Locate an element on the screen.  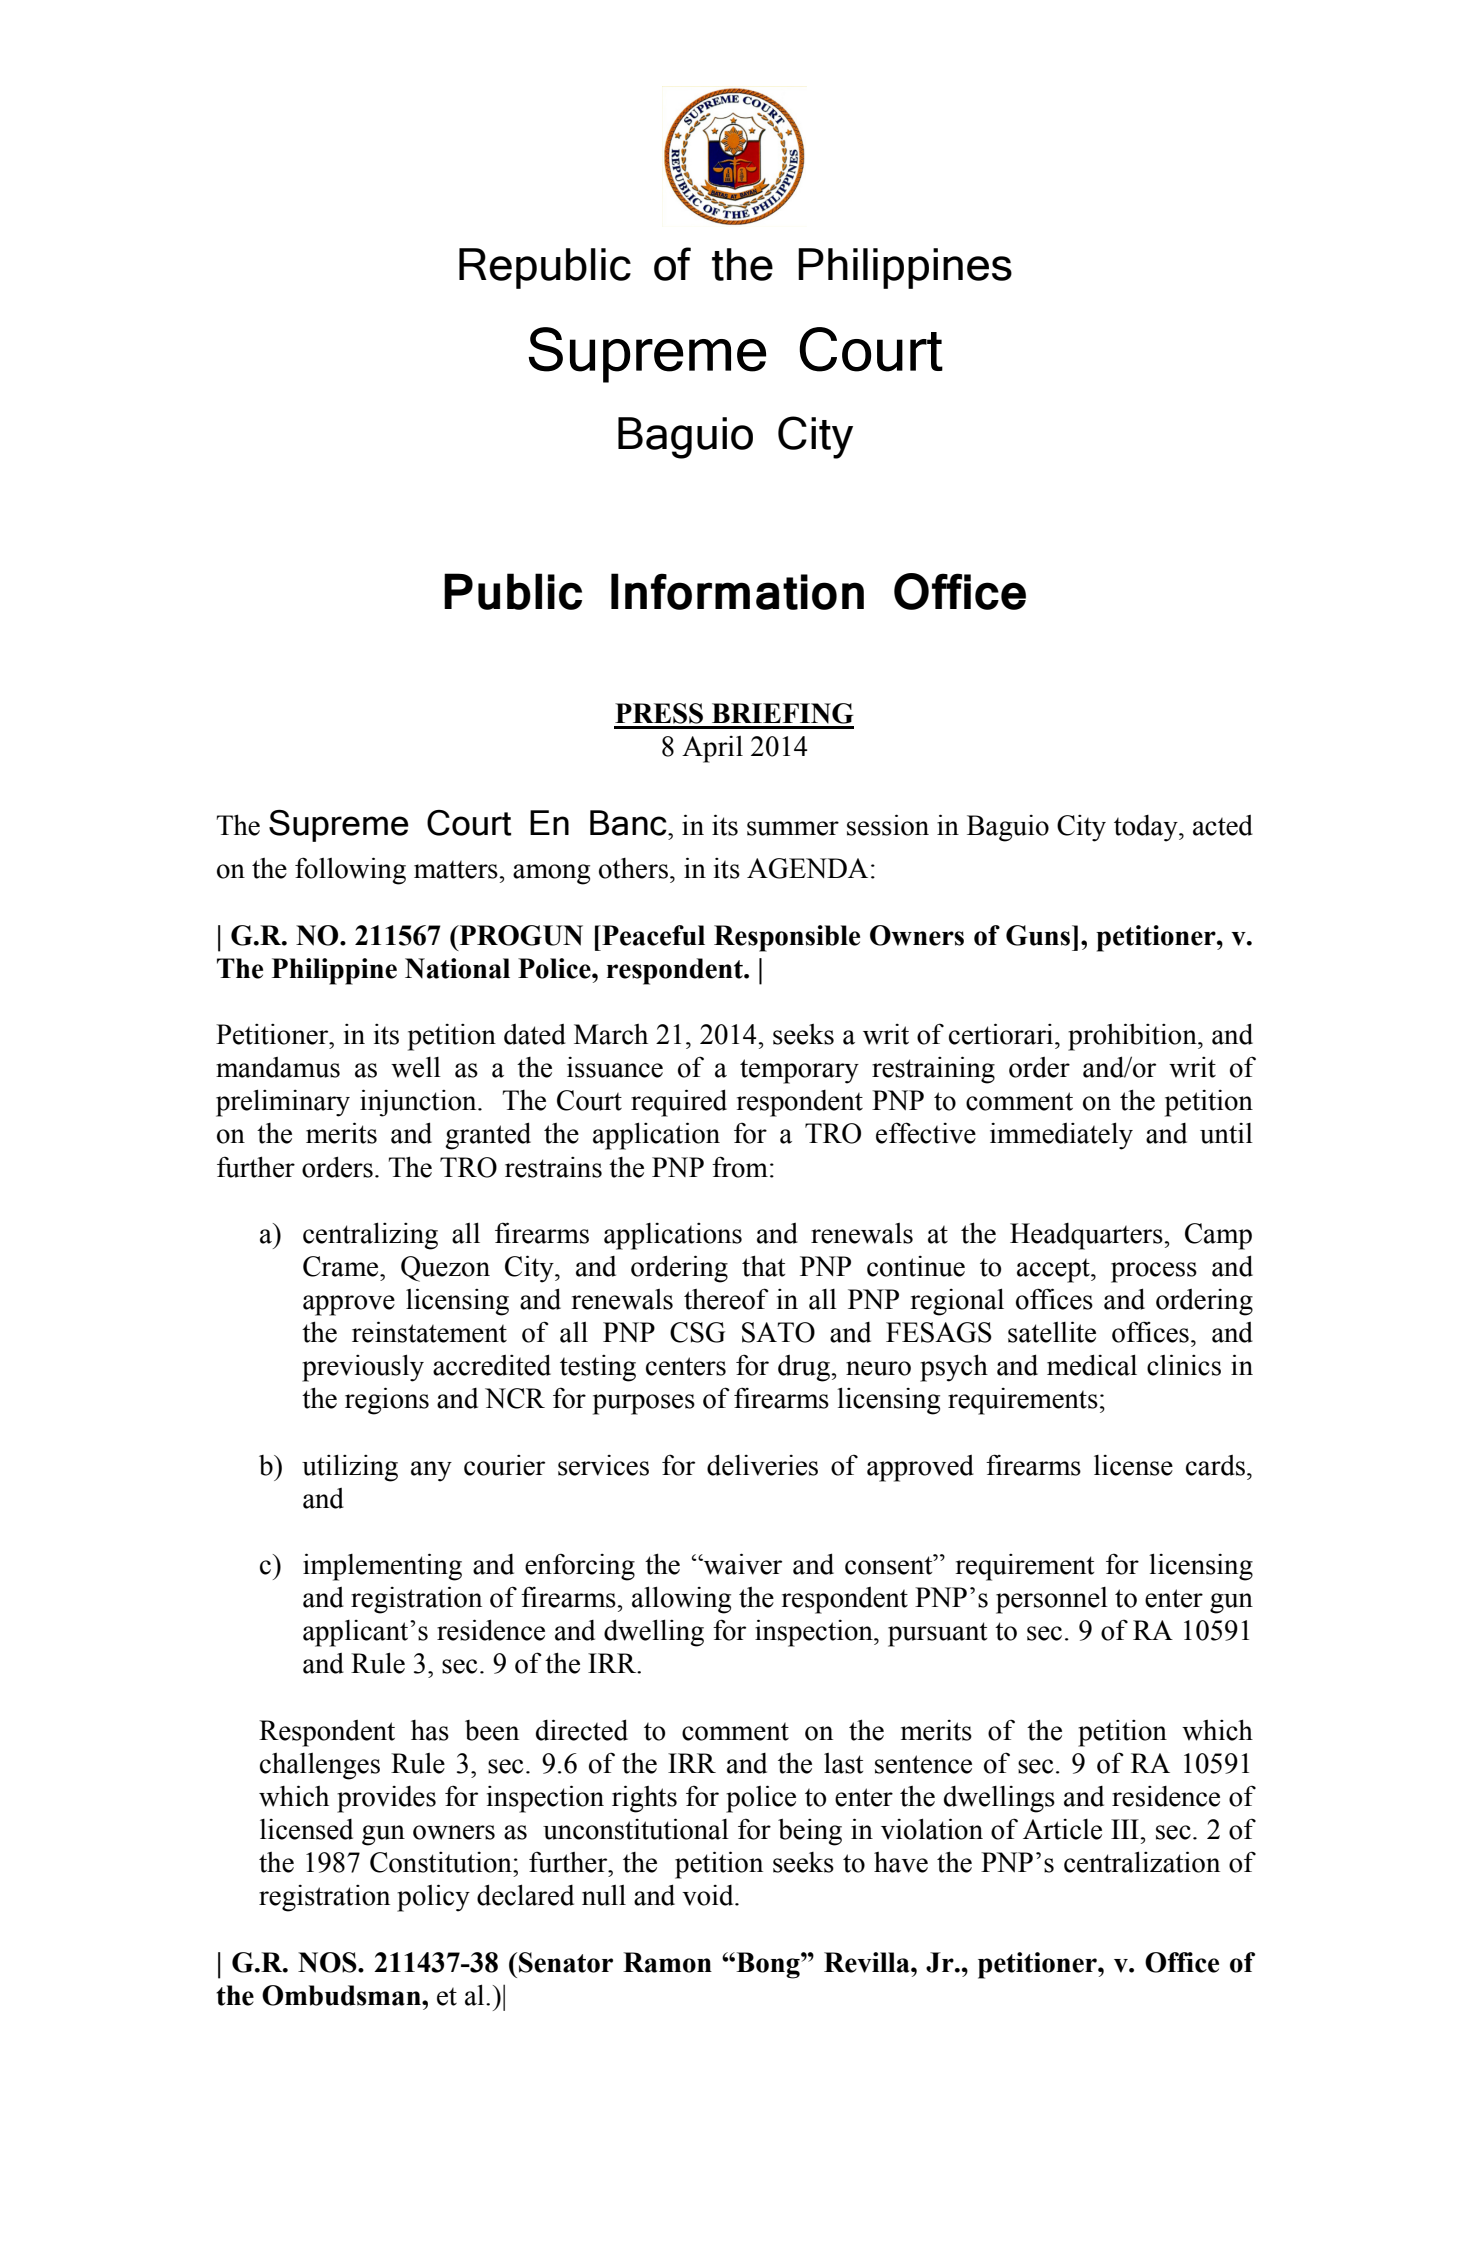
National is located at coordinates (457, 968).
